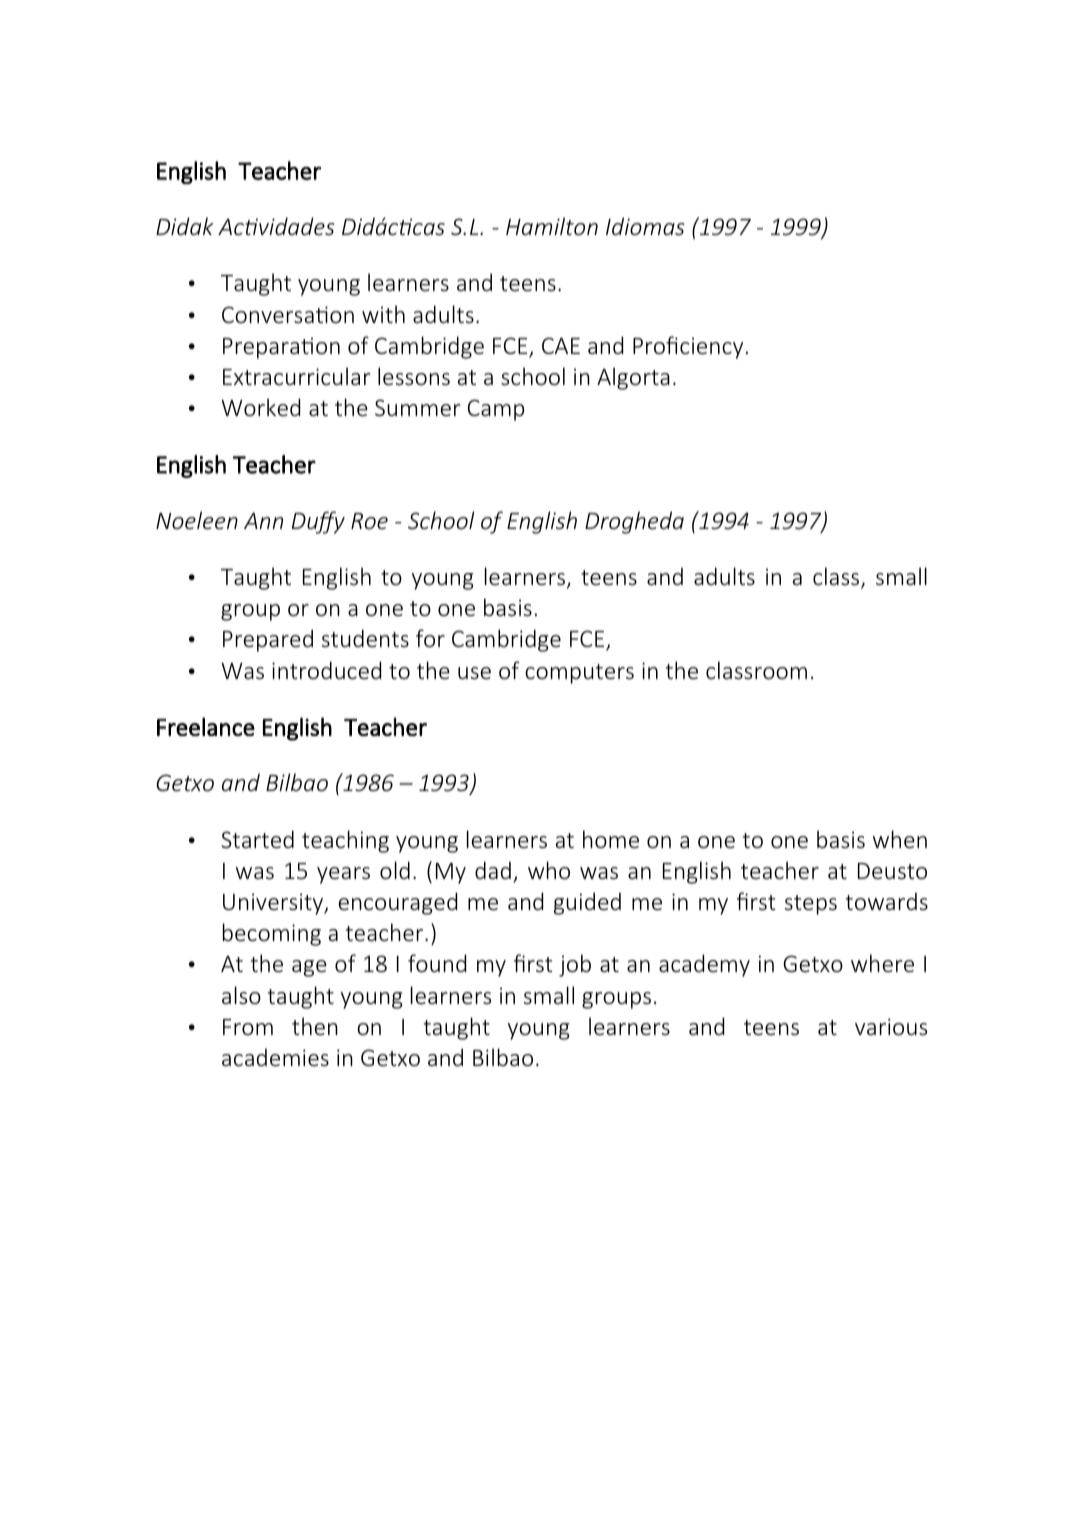  I want to click on who, so click(549, 870).
